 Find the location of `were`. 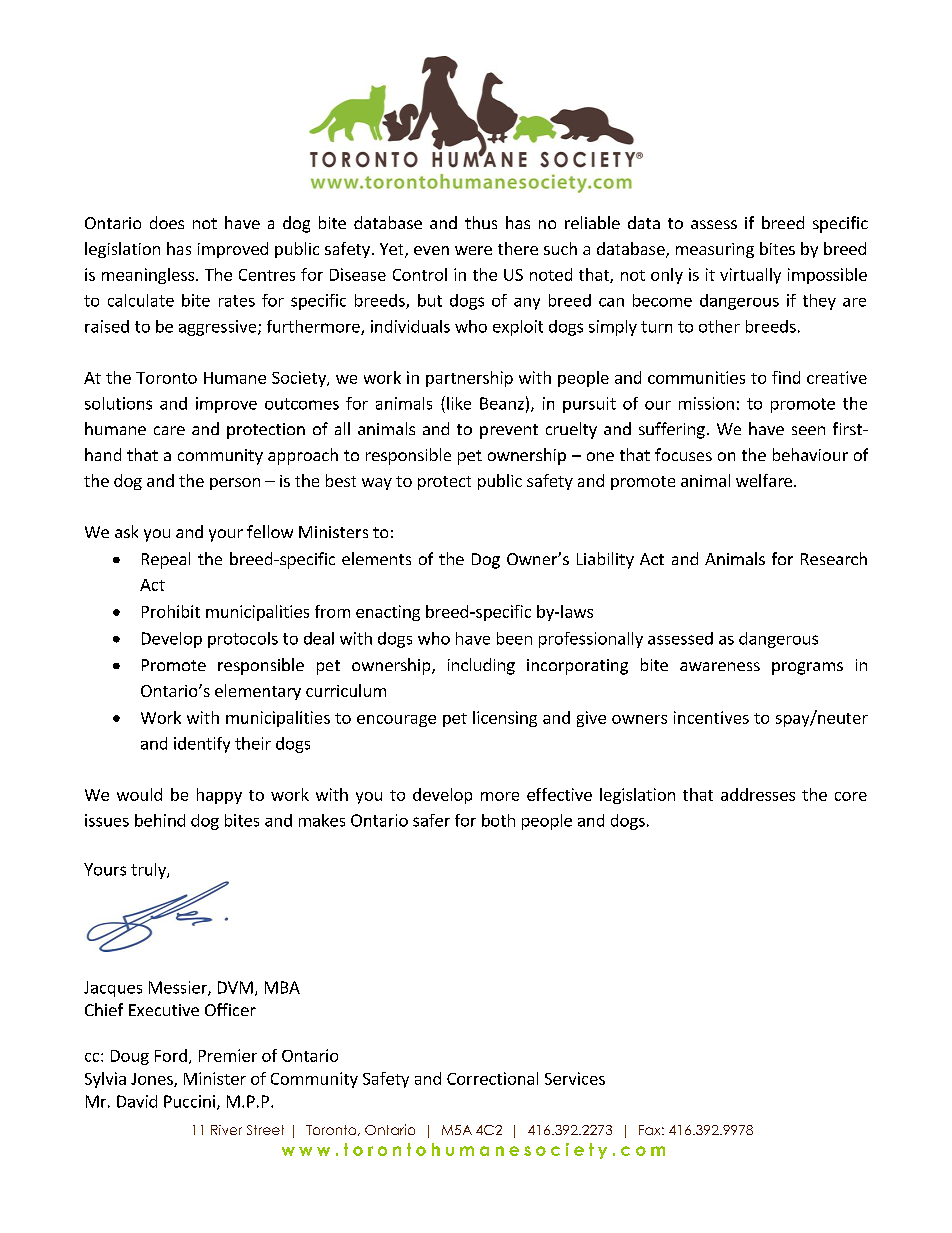

were is located at coordinates (473, 250).
